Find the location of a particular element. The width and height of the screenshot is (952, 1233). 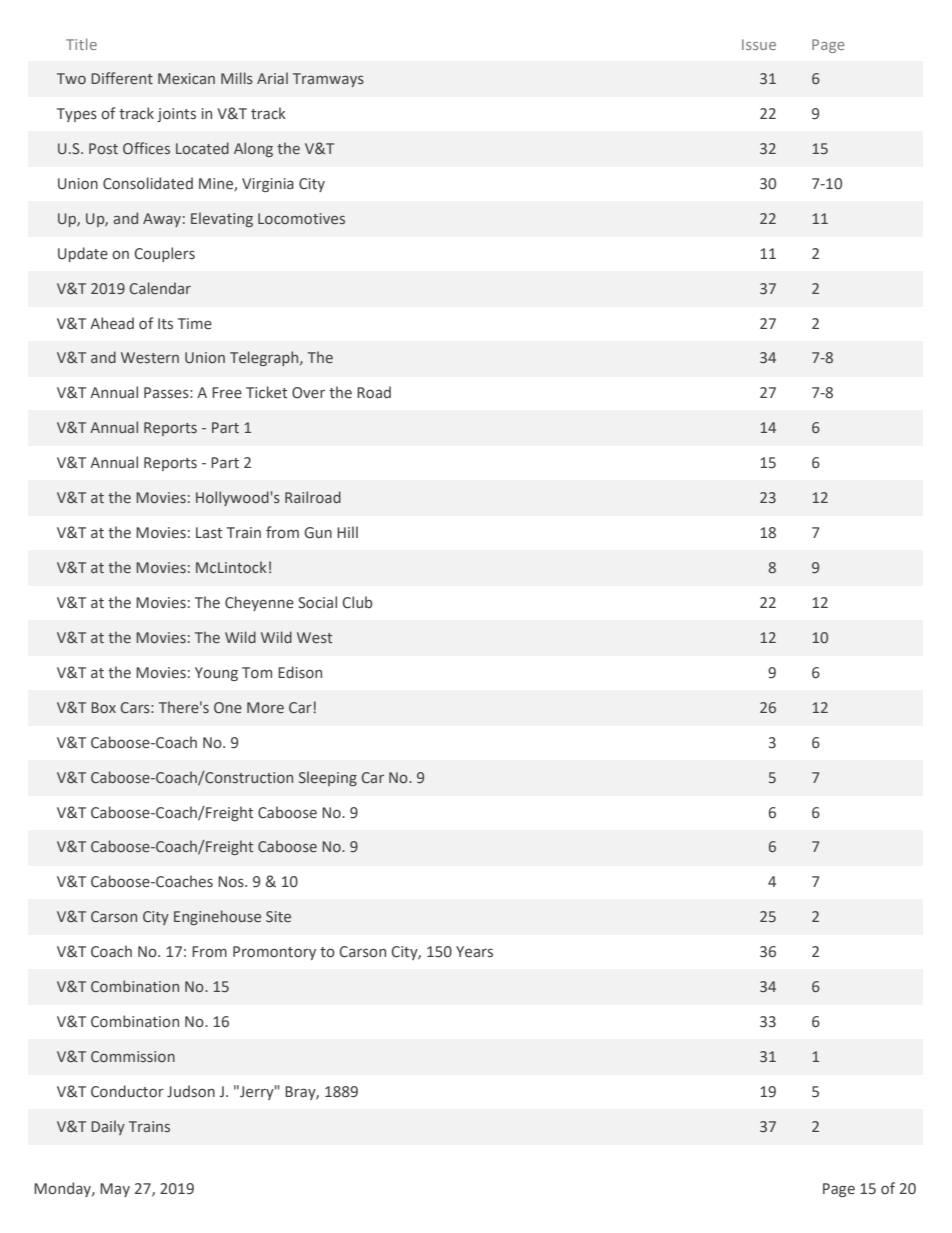

Its is located at coordinates (165, 323).
